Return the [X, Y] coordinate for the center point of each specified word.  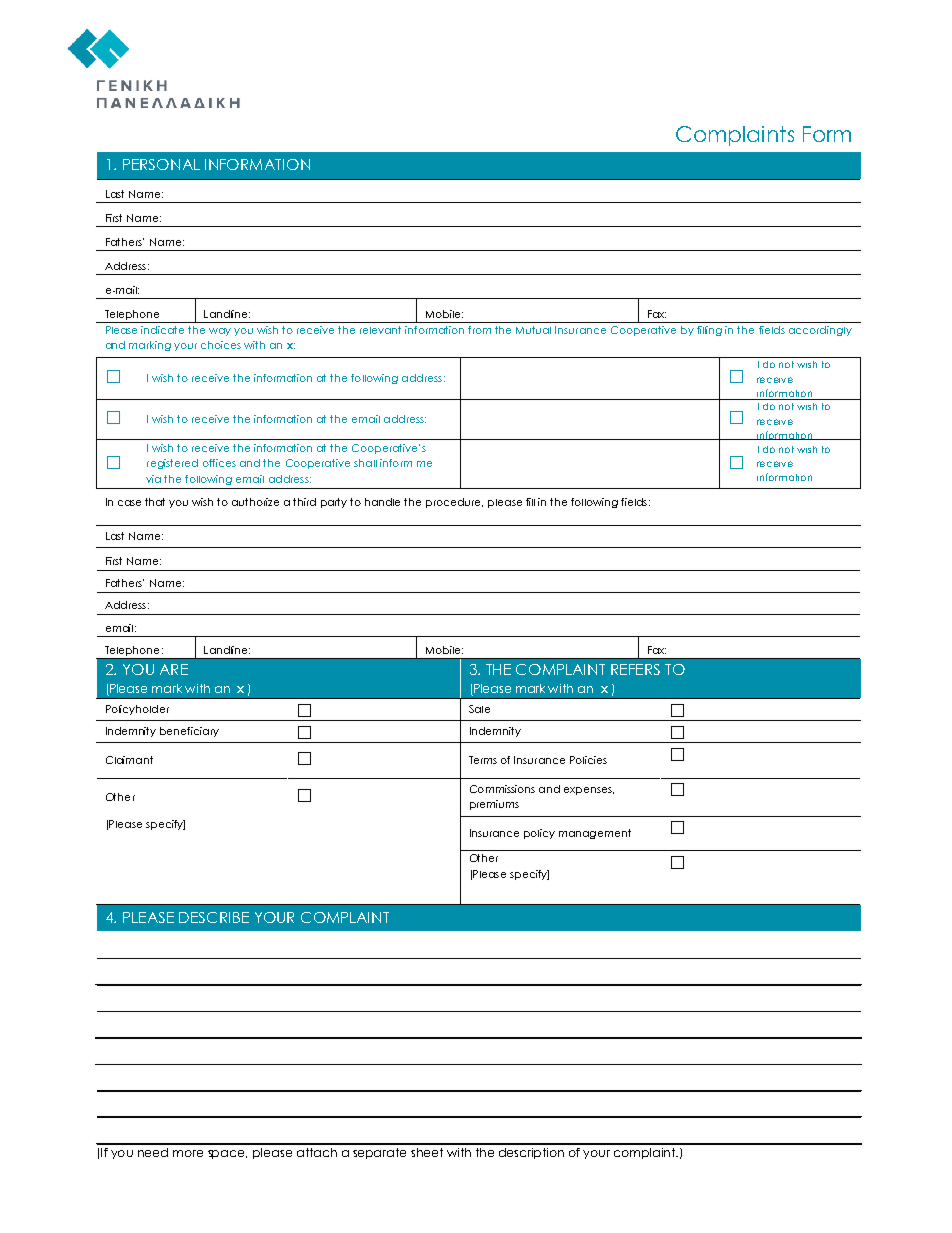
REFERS [635, 669]
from [479, 330]
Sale [479, 709]
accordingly [820, 331]
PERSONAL [161, 164]
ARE [174, 669]
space [227, 1154]
